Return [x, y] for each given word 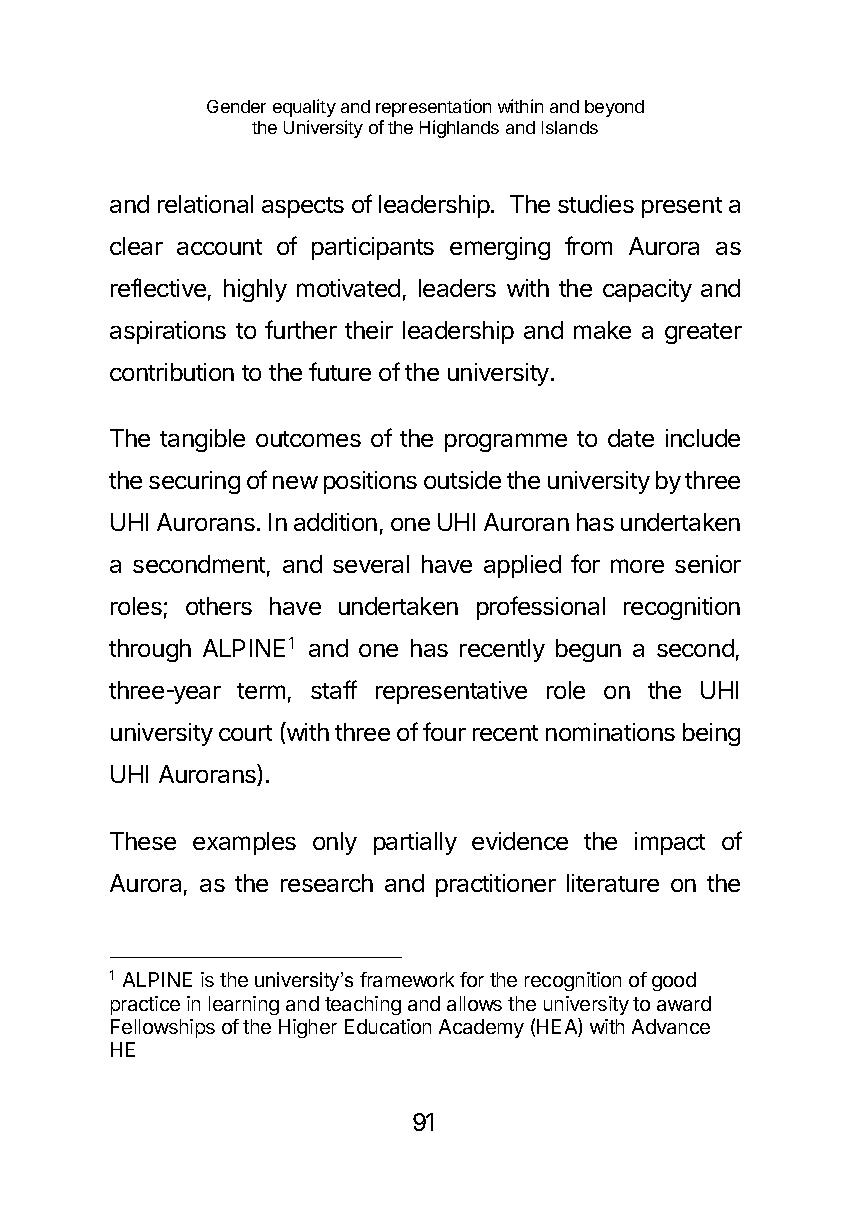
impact [670, 843]
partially [415, 843]
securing [194, 482]
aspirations [168, 332]
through [150, 650]
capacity [647, 290]
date [631, 438]
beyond [614, 108]
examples [244, 843]
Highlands [459, 129]
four [444, 731]
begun [588, 650]
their [369, 330]
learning [244, 1005]
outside [462, 480]
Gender [236, 106]
